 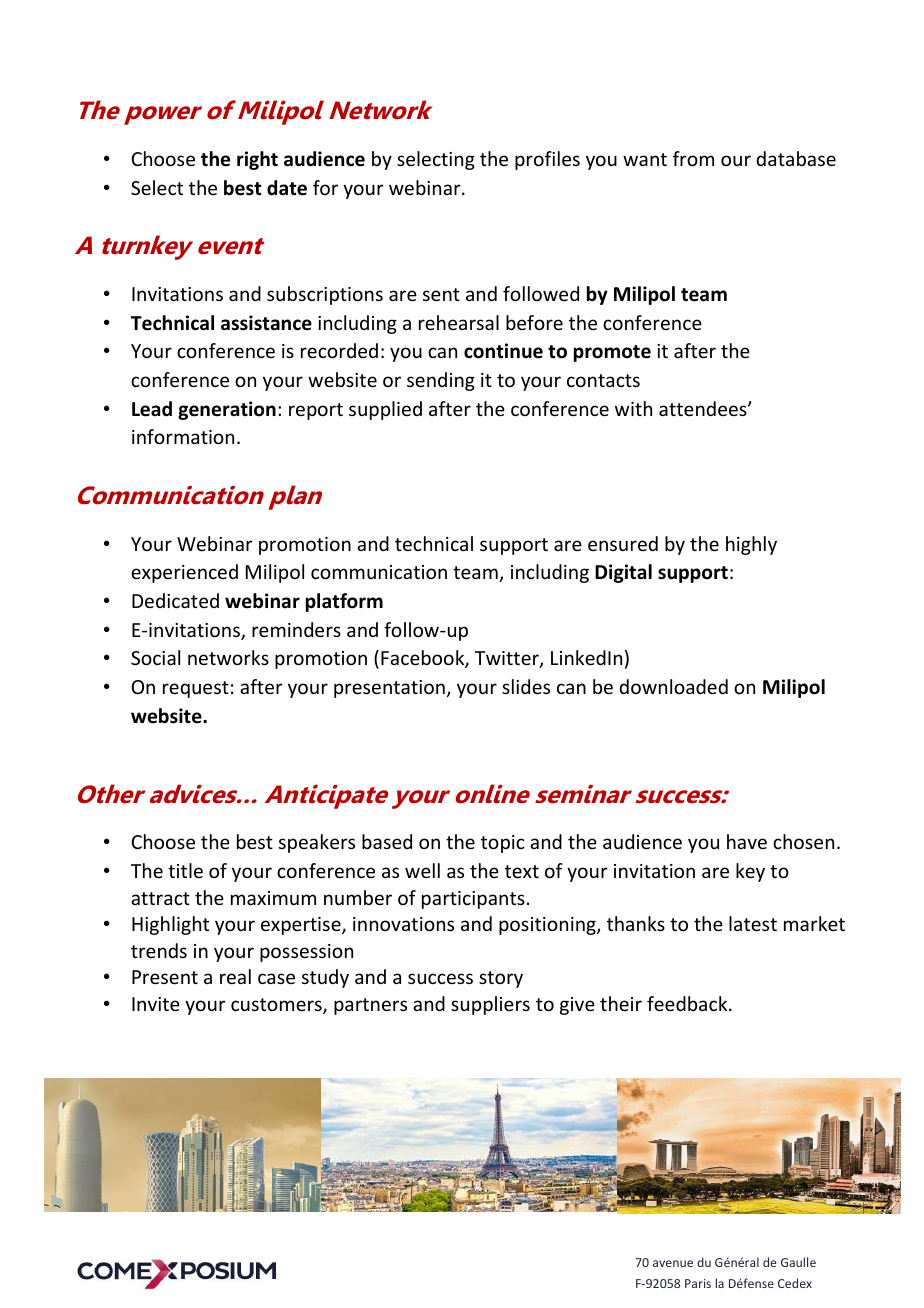 What do you see at coordinates (196, 689) in the screenshot?
I see `request` at bounding box center [196, 689].
